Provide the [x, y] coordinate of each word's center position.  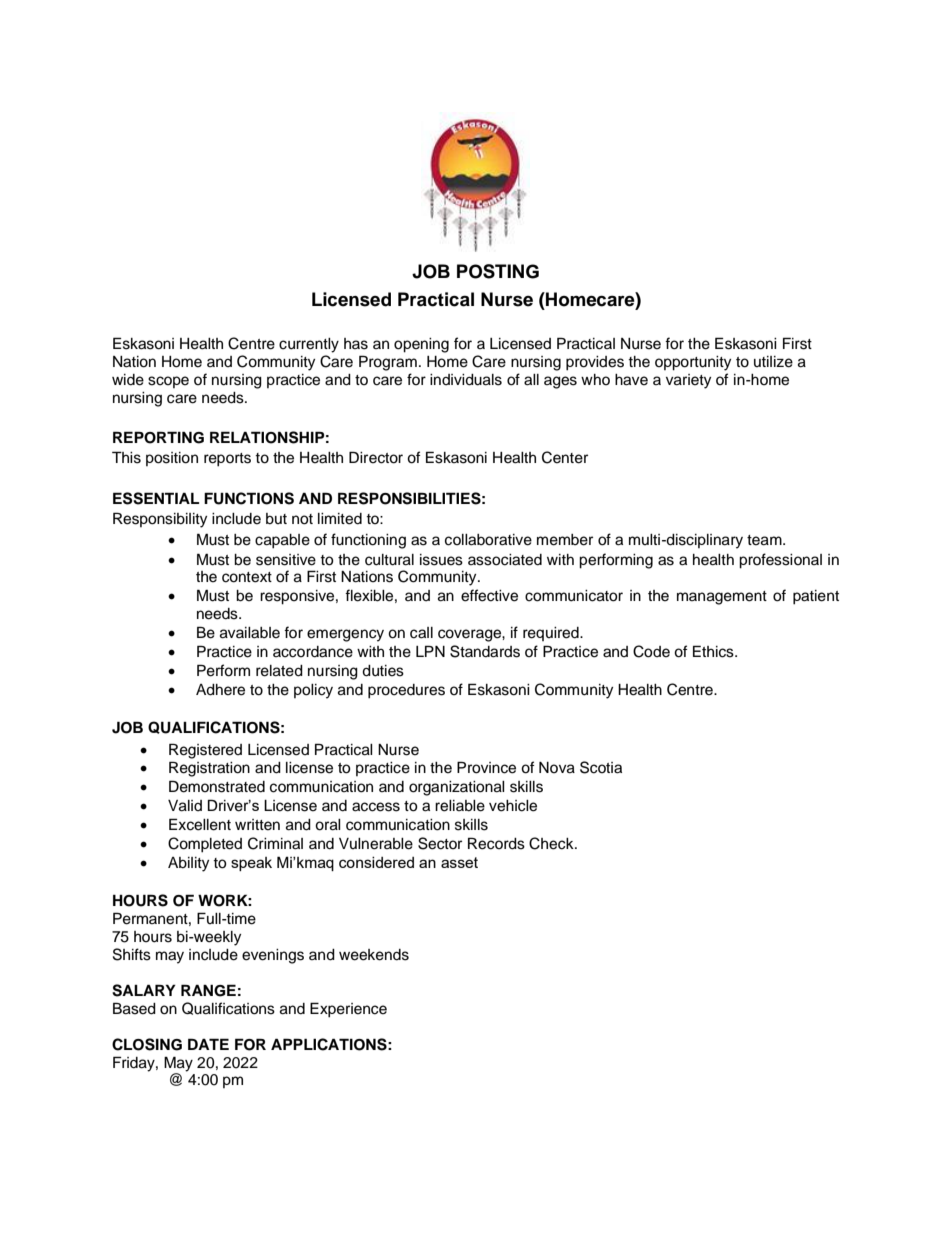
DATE [208, 1044]
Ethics [714, 651]
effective [489, 595]
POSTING [498, 271]
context [247, 577]
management [722, 598]
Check [552, 843]
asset [459, 862]
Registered [205, 751]
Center [565, 457]
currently [309, 345]
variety [688, 381]
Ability [188, 864]
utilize [773, 362]
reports [227, 460]
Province [486, 767]
